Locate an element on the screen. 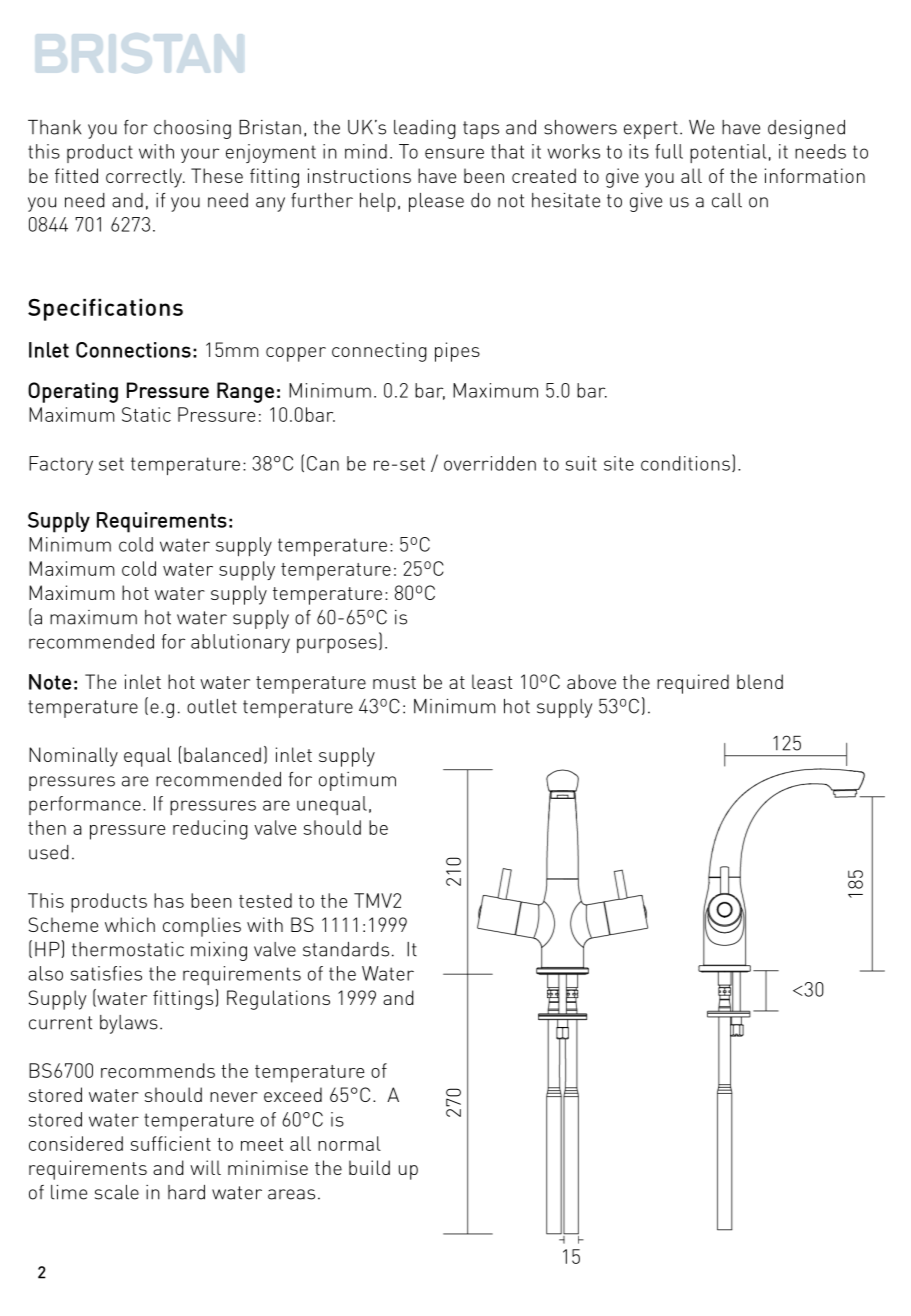 Image resolution: width=911 pixels, height=1316 pixels. correctly is located at coordinates (145, 178).
